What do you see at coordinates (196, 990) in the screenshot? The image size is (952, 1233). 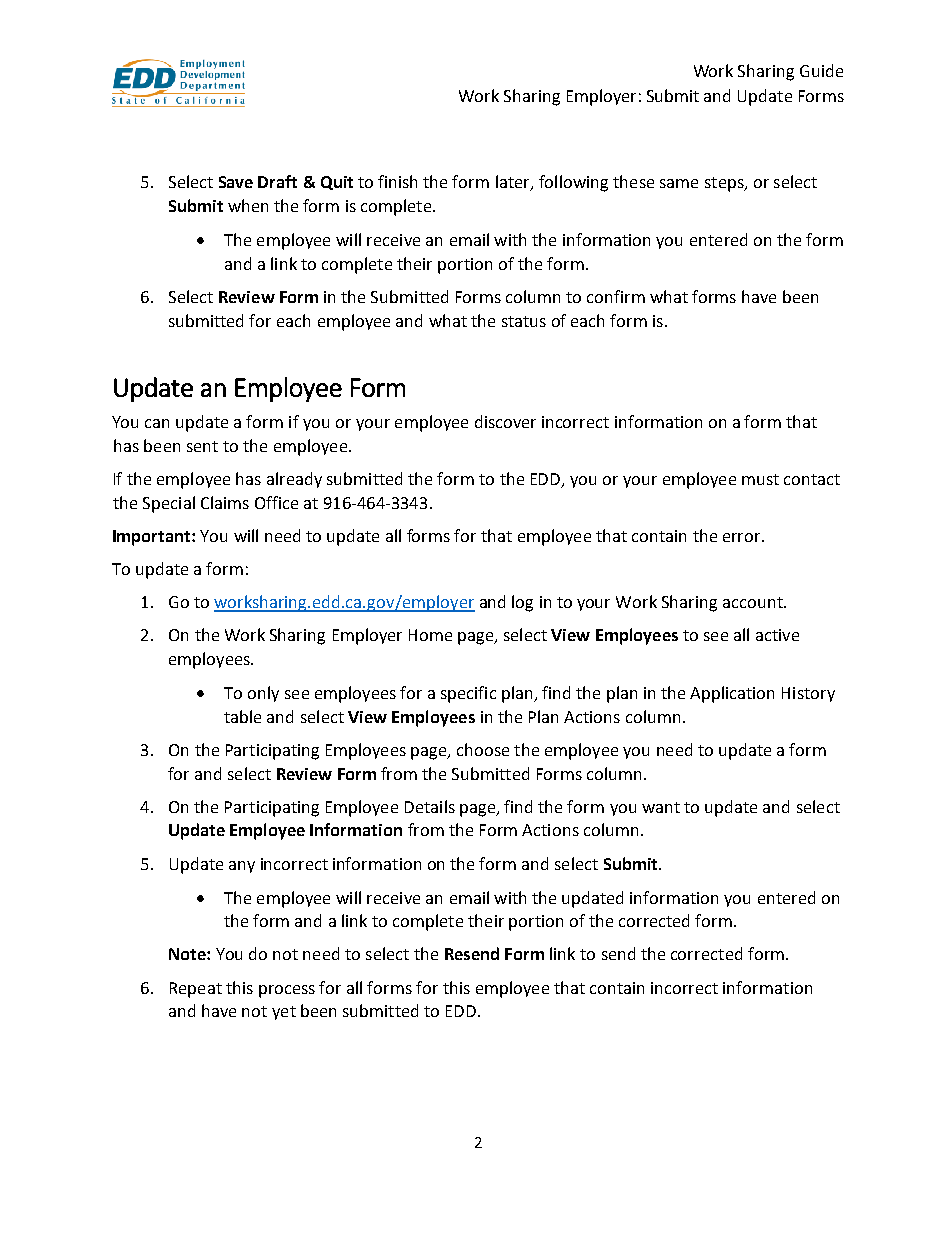 I see `Repeat` at bounding box center [196, 990].
